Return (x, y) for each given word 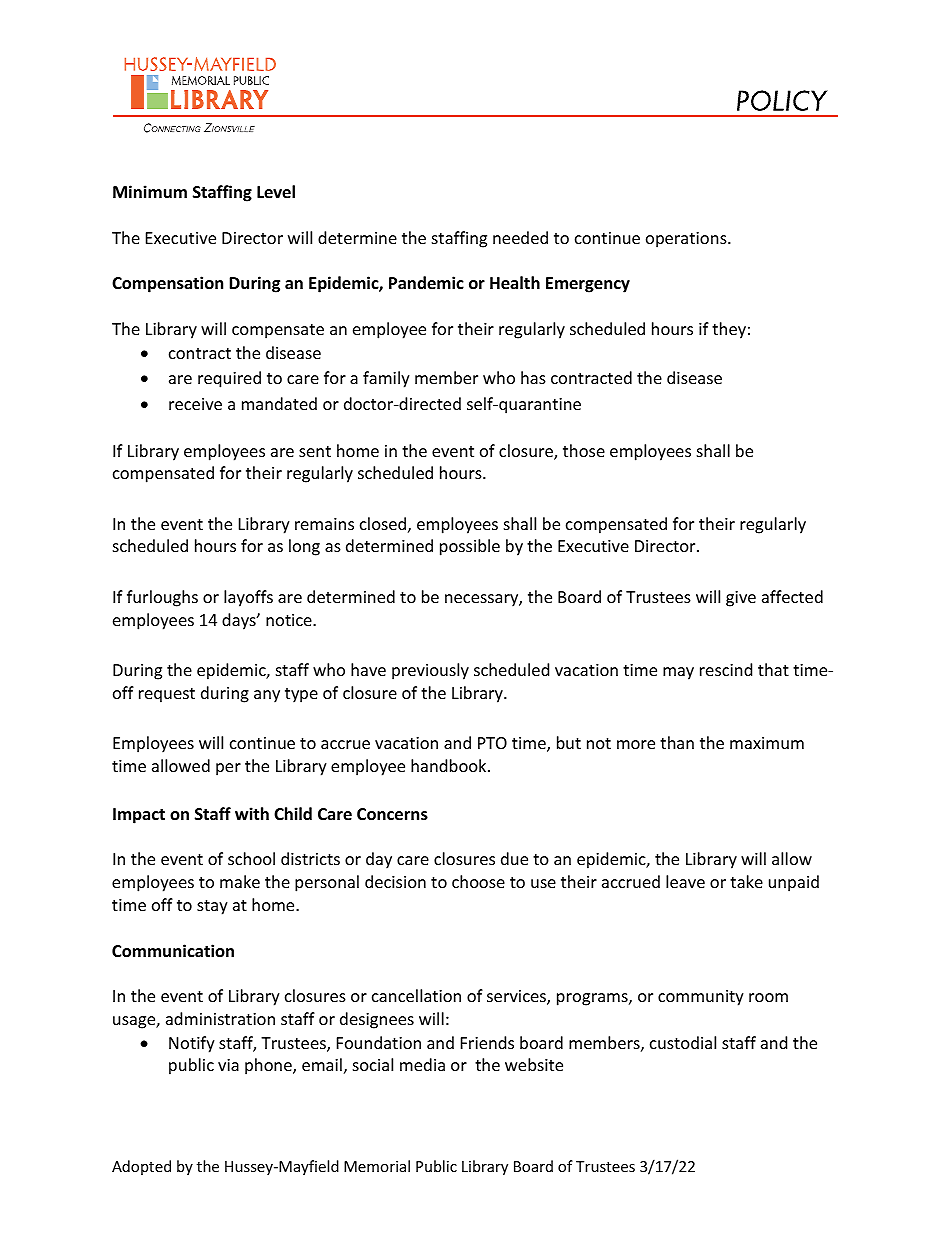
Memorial (377, 1166)
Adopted (141, 1167)
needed (520, 237)
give (741, 599)
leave (685, 881)
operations (687, 240)
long (304, 547)
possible (470, 547)
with (252, 813)
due (514, 858)
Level (276, 191)
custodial (683, 1042)
